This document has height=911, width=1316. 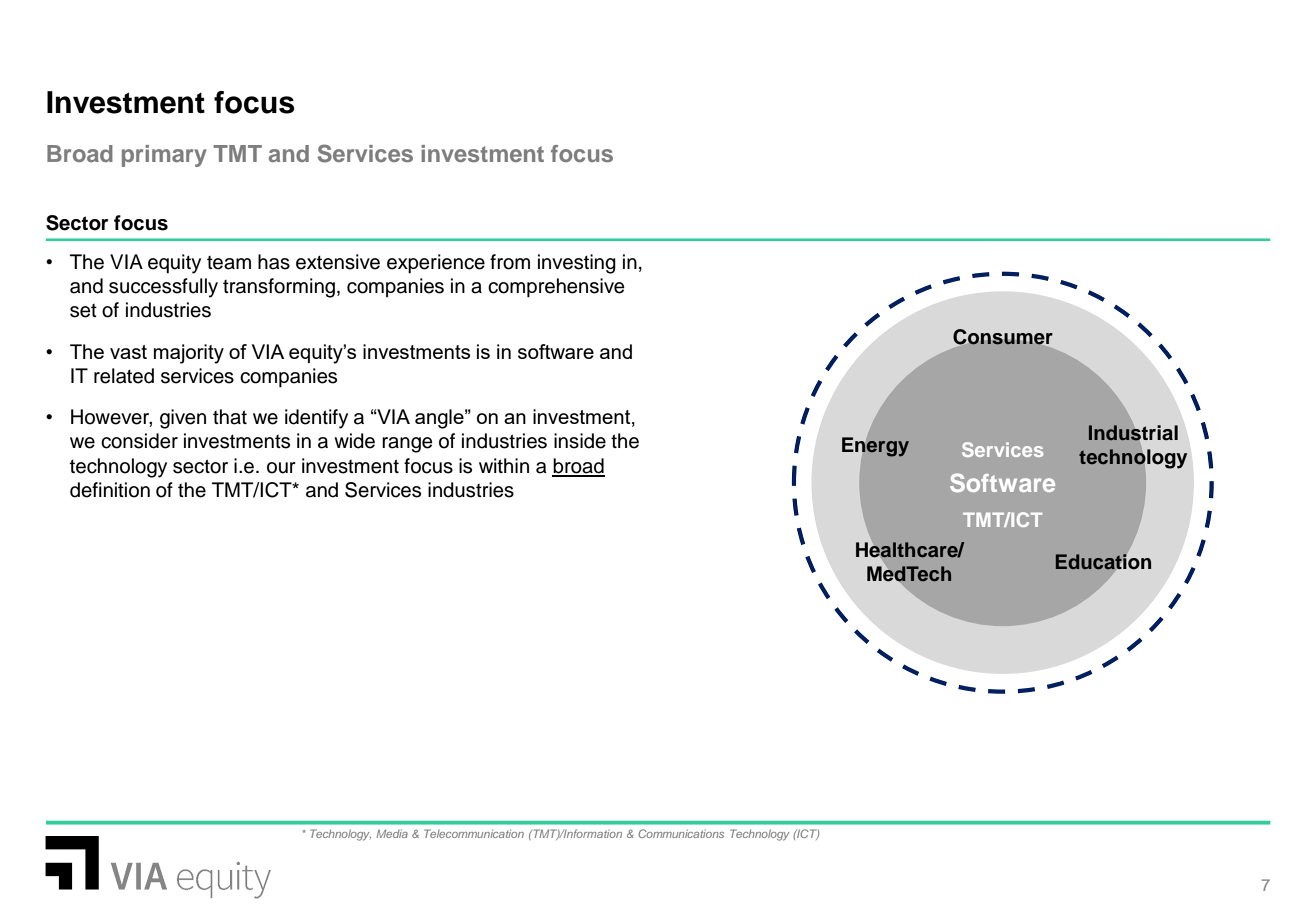 What do you see at coordinates (392, 833) in the document?
I see `Media` at bounding box center [392, 833].
